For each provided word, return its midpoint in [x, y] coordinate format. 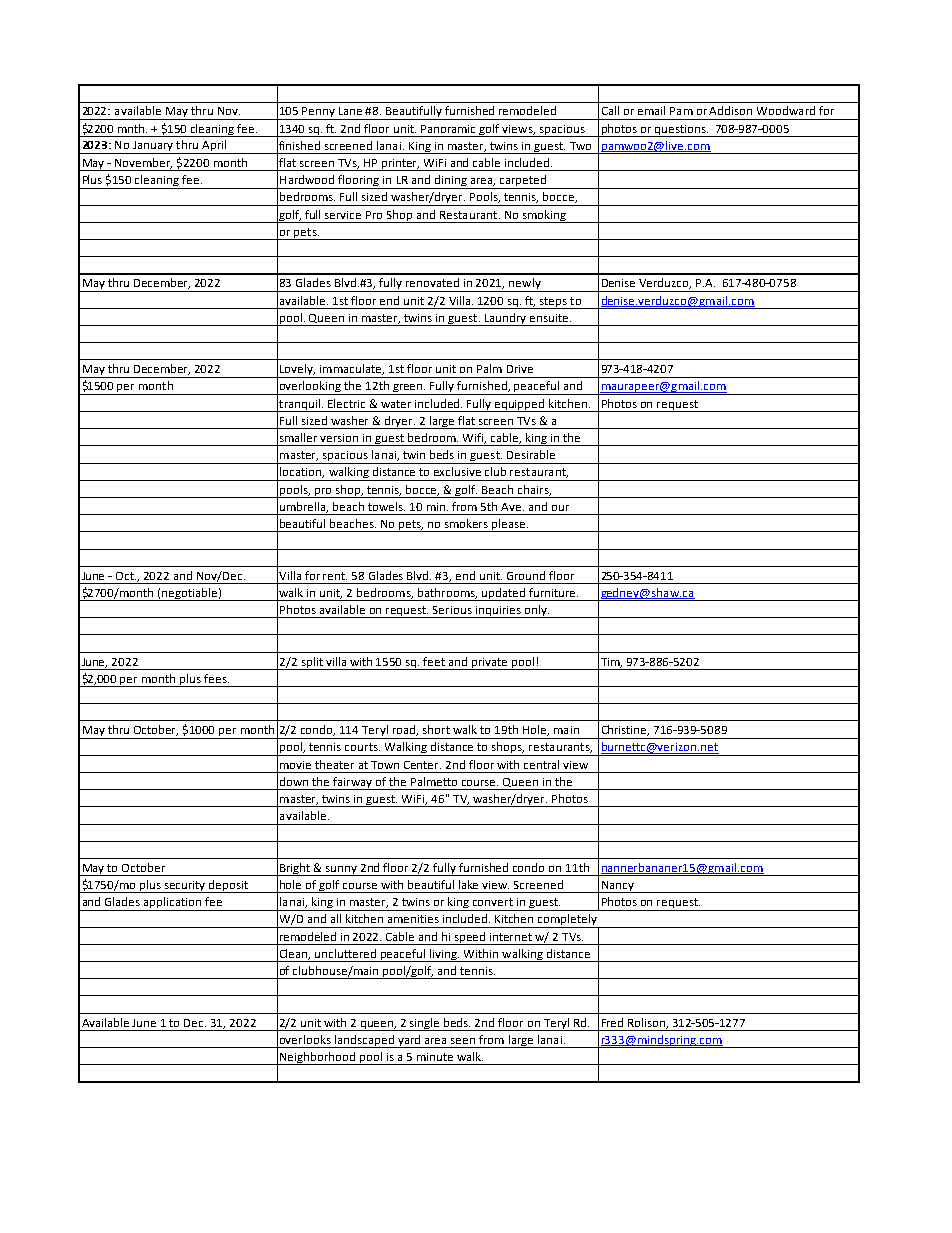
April [214, 147]
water [396, 404]
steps [553, 303]
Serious [452, 610]
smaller [298, 437]
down [294, 781]
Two [580, 146]
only [535, 611]
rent [335, 576]
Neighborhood [318, 1058]
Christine [625, 730]
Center [422, 765]
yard [409, 1041]
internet [511, 937]
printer [399, 165]
